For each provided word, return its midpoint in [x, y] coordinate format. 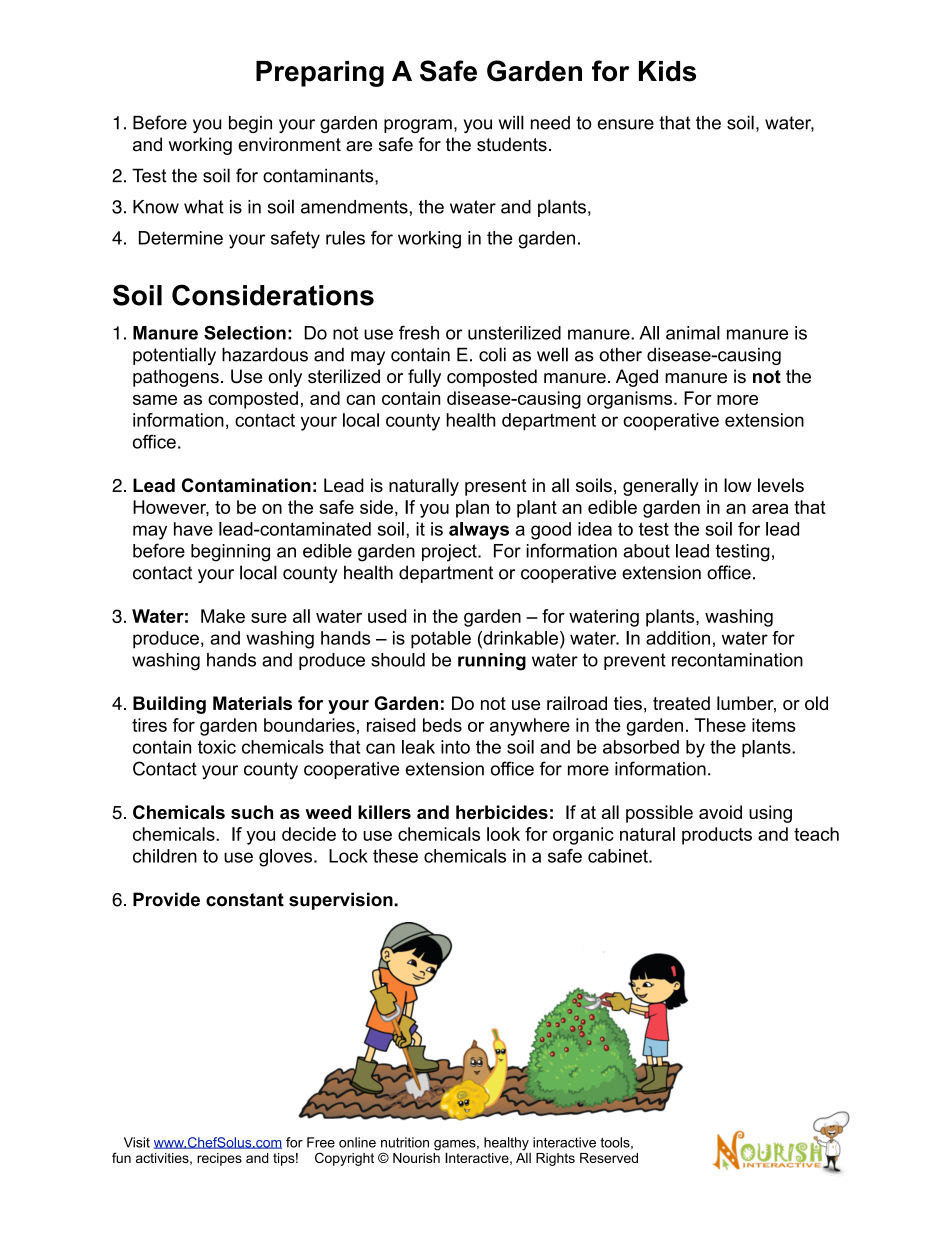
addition [678, 638]
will [511, 122]
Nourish [416, 1156]
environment [289, 144]
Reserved [609, 1158]
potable [441, 640]
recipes [219, 1159]
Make [223, 616]
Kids [667, 71]
